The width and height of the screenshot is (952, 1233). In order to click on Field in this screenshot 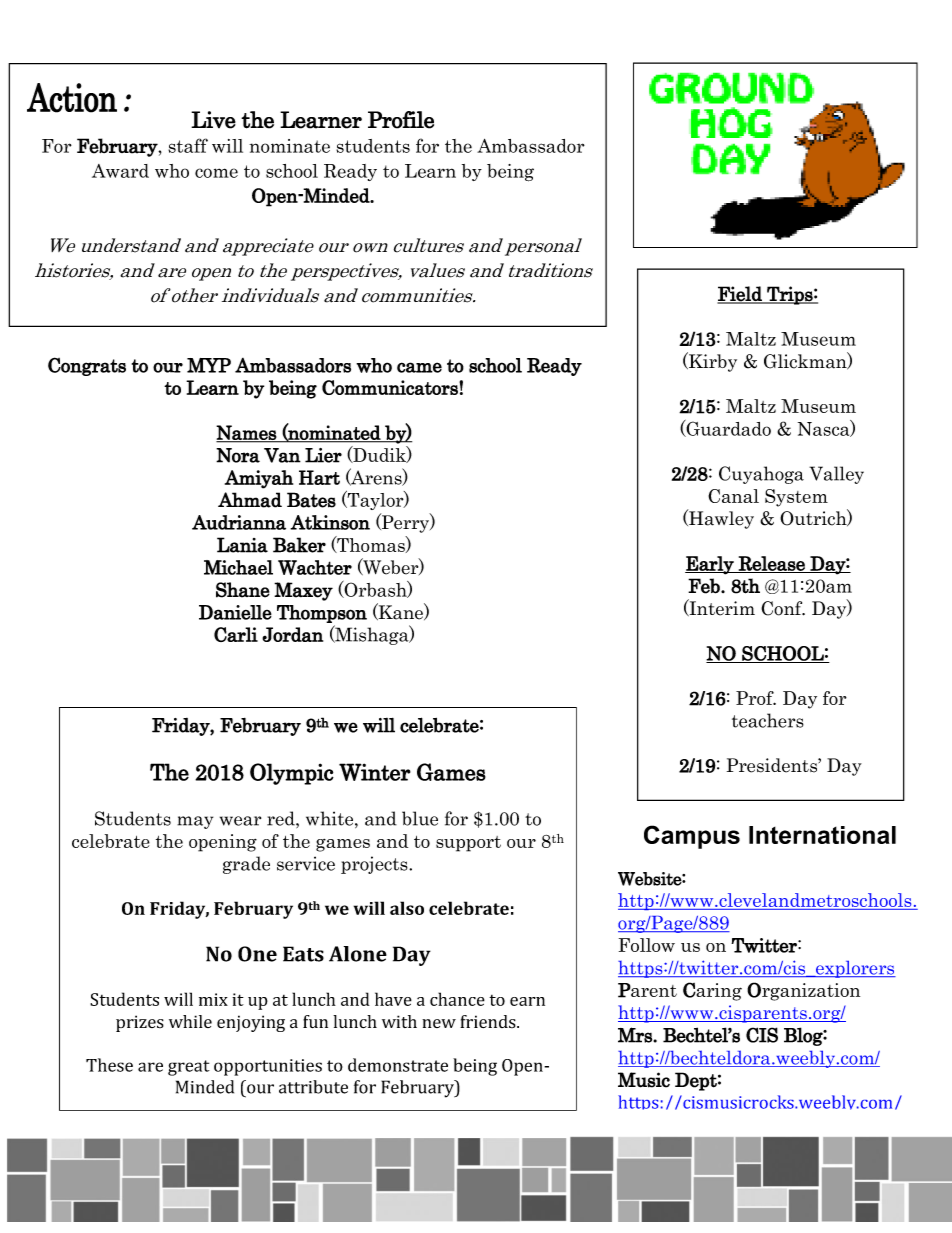, I will do `click(740, 294)`.
